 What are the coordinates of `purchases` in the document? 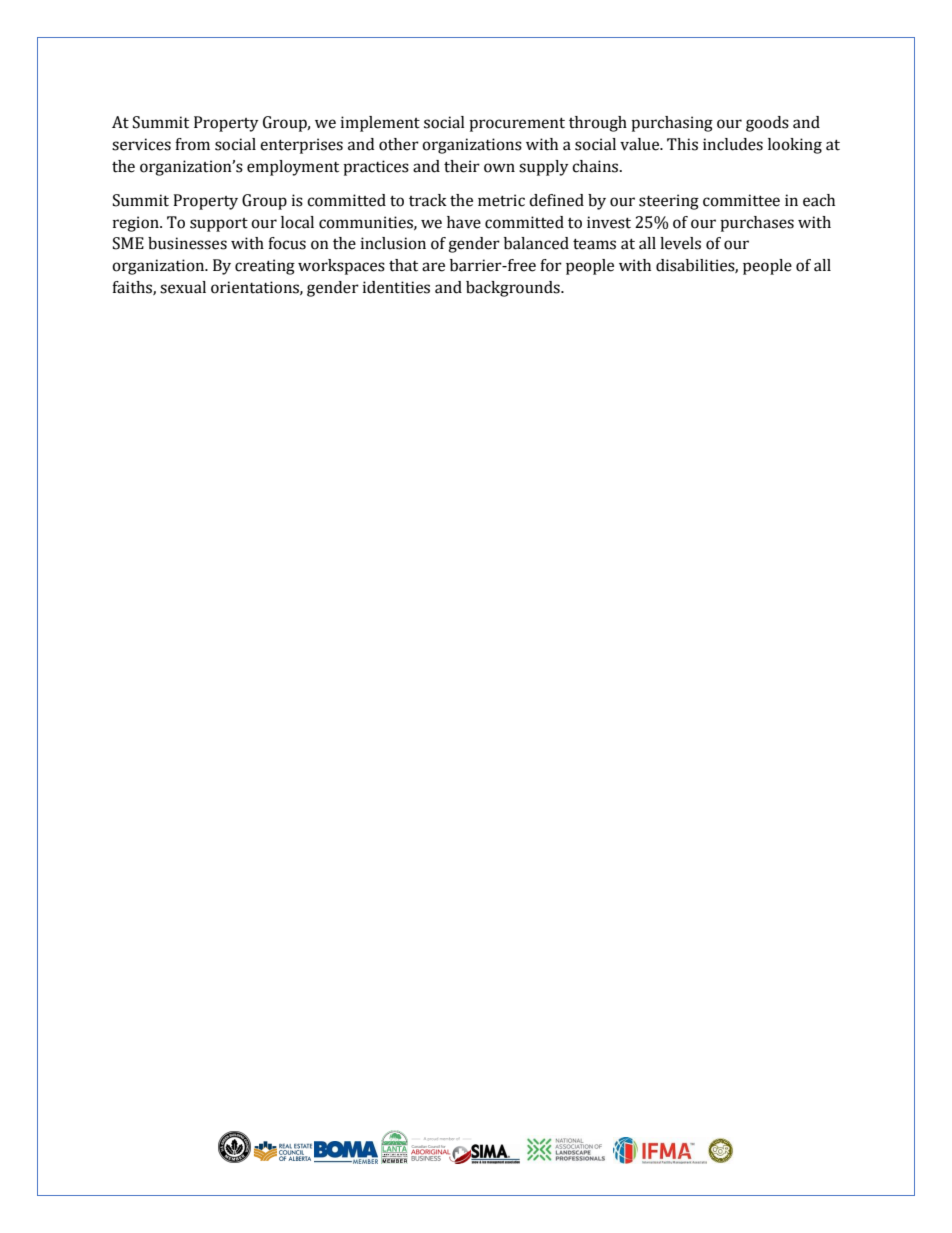 It's located at (757, 224).
